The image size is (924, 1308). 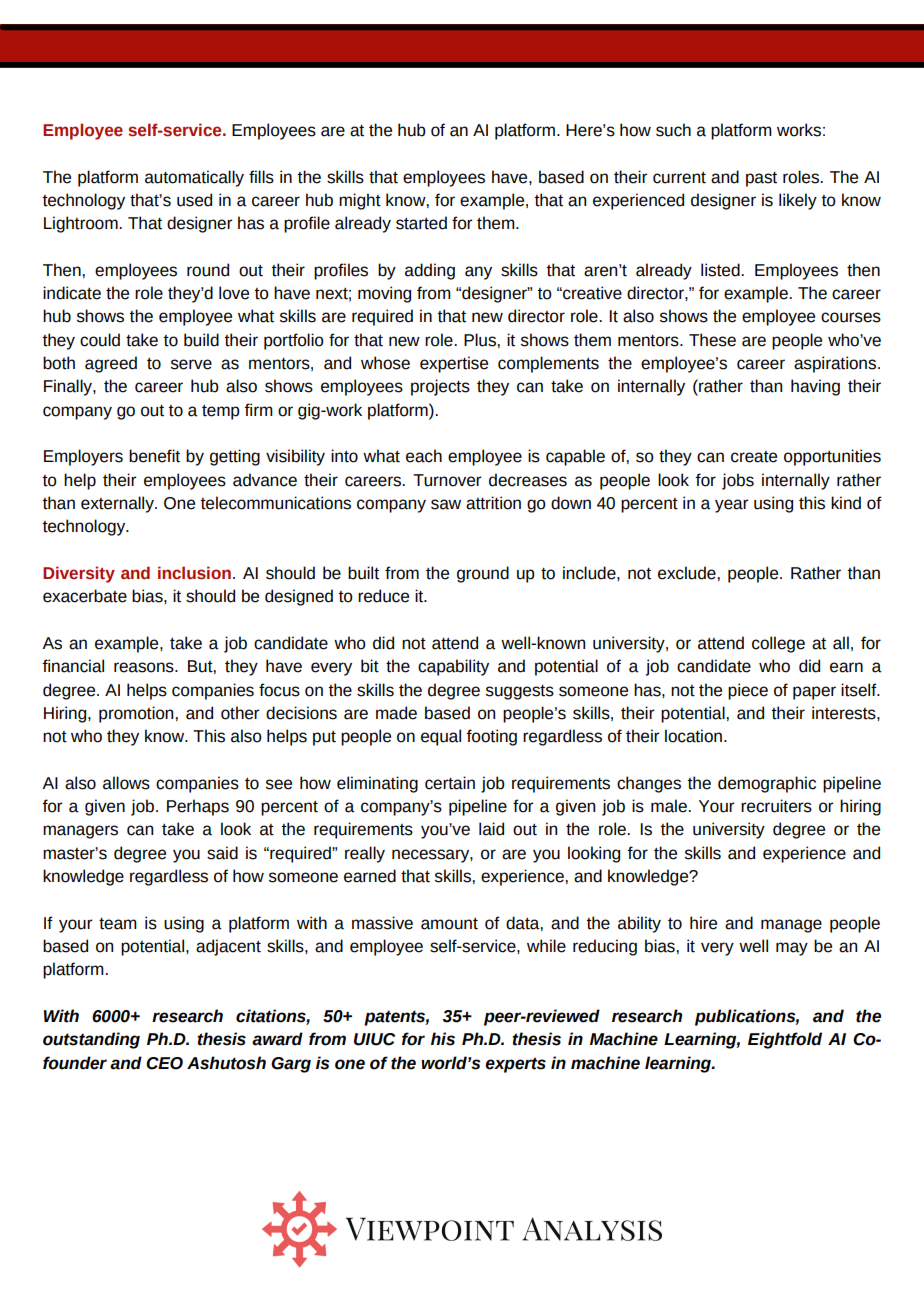 I want to click on automatically, so click(x=194, y=178).
